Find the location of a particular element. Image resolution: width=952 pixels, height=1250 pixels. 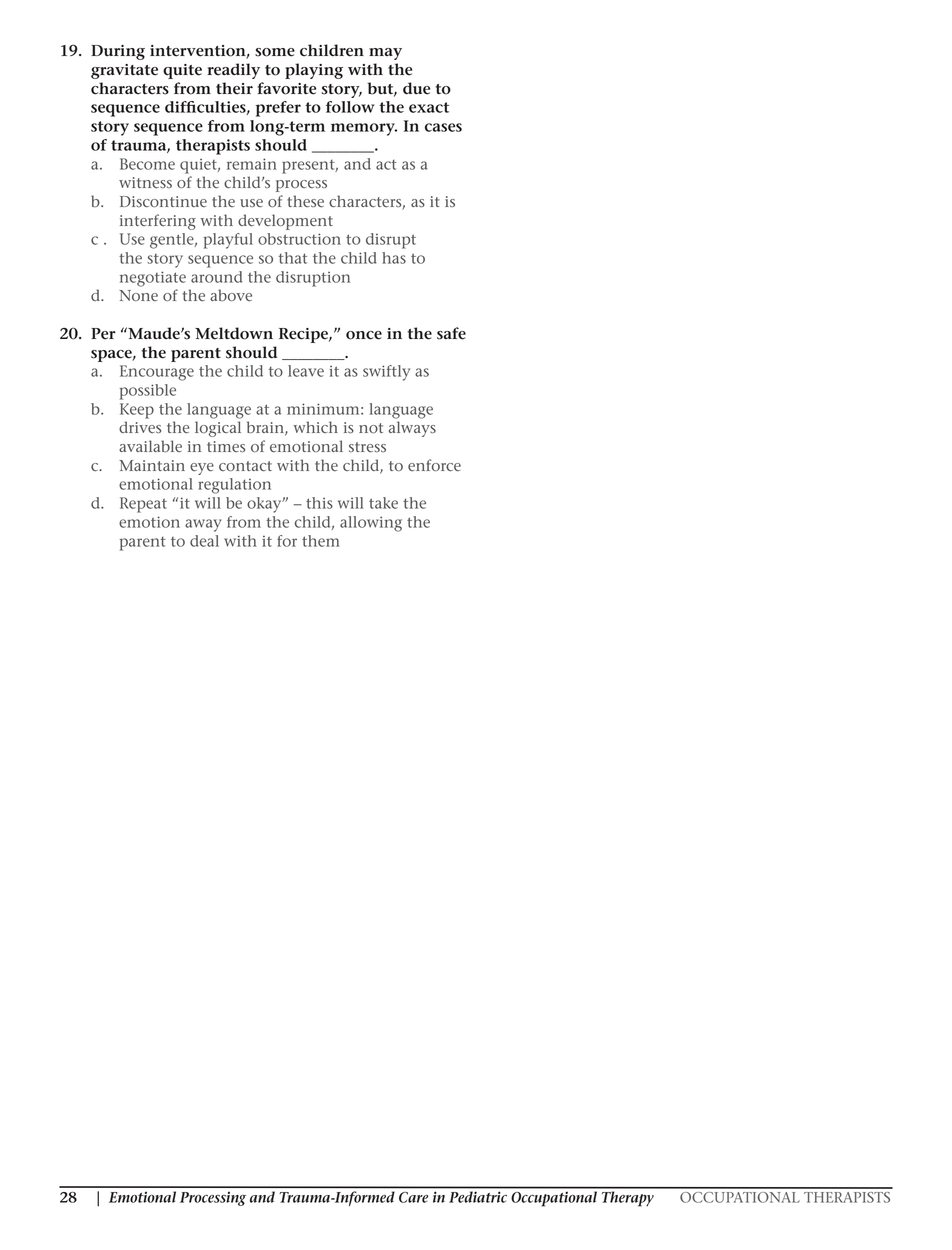

quite is located at coordinates (182, 71).
